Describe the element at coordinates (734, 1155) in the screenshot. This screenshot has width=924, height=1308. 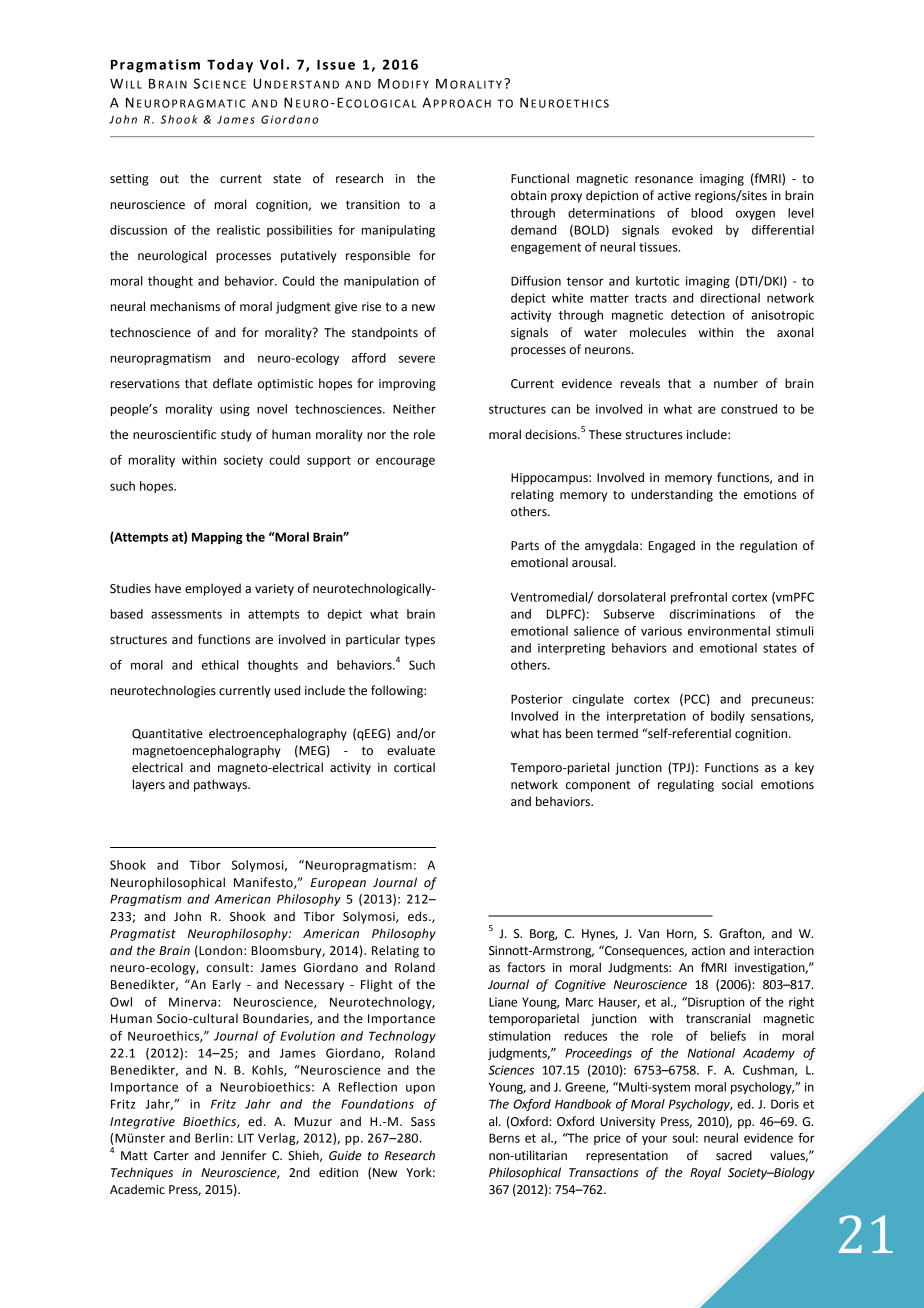
I see `sacred` at that location.
